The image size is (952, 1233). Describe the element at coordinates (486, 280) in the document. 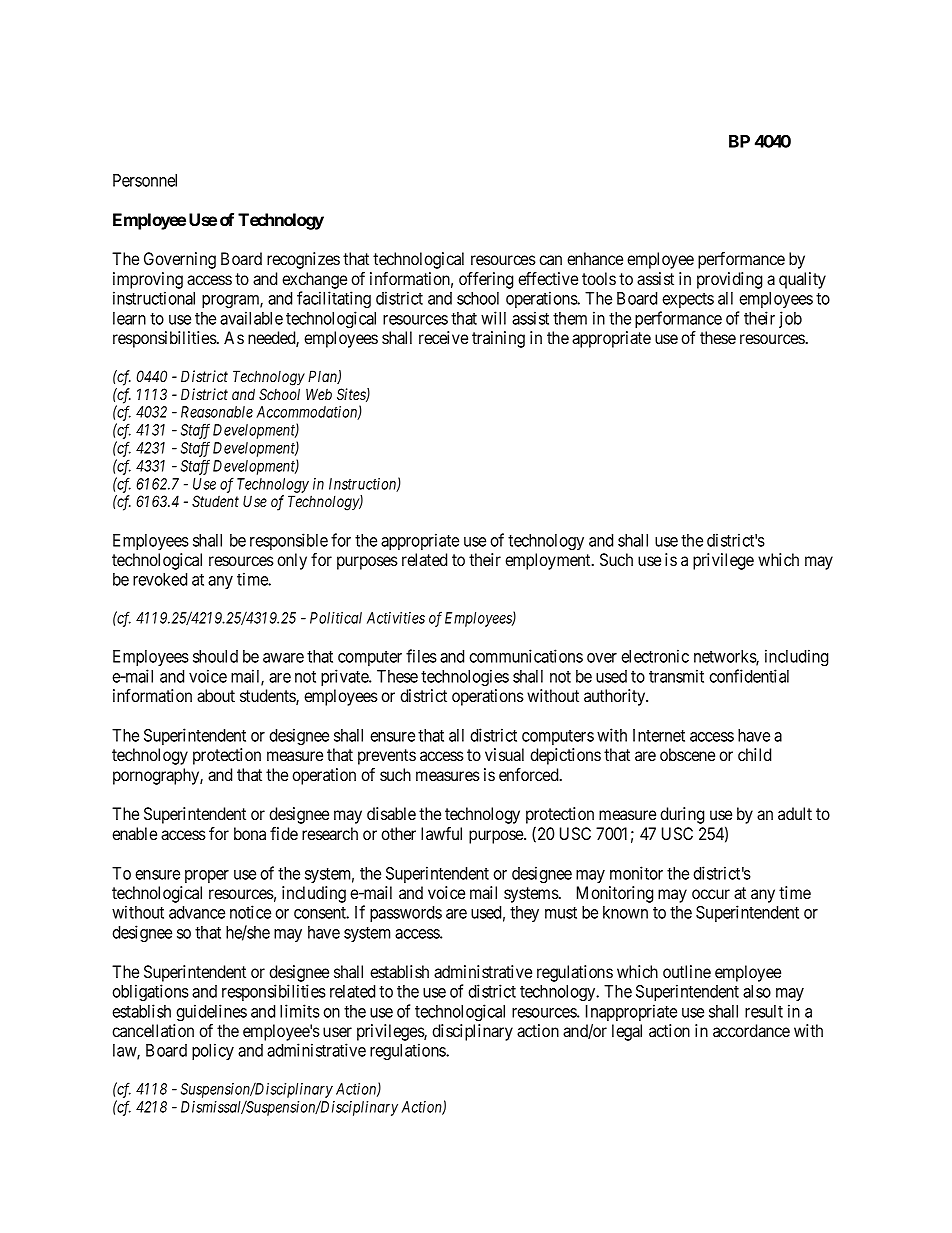

I see `offering` at that location.
